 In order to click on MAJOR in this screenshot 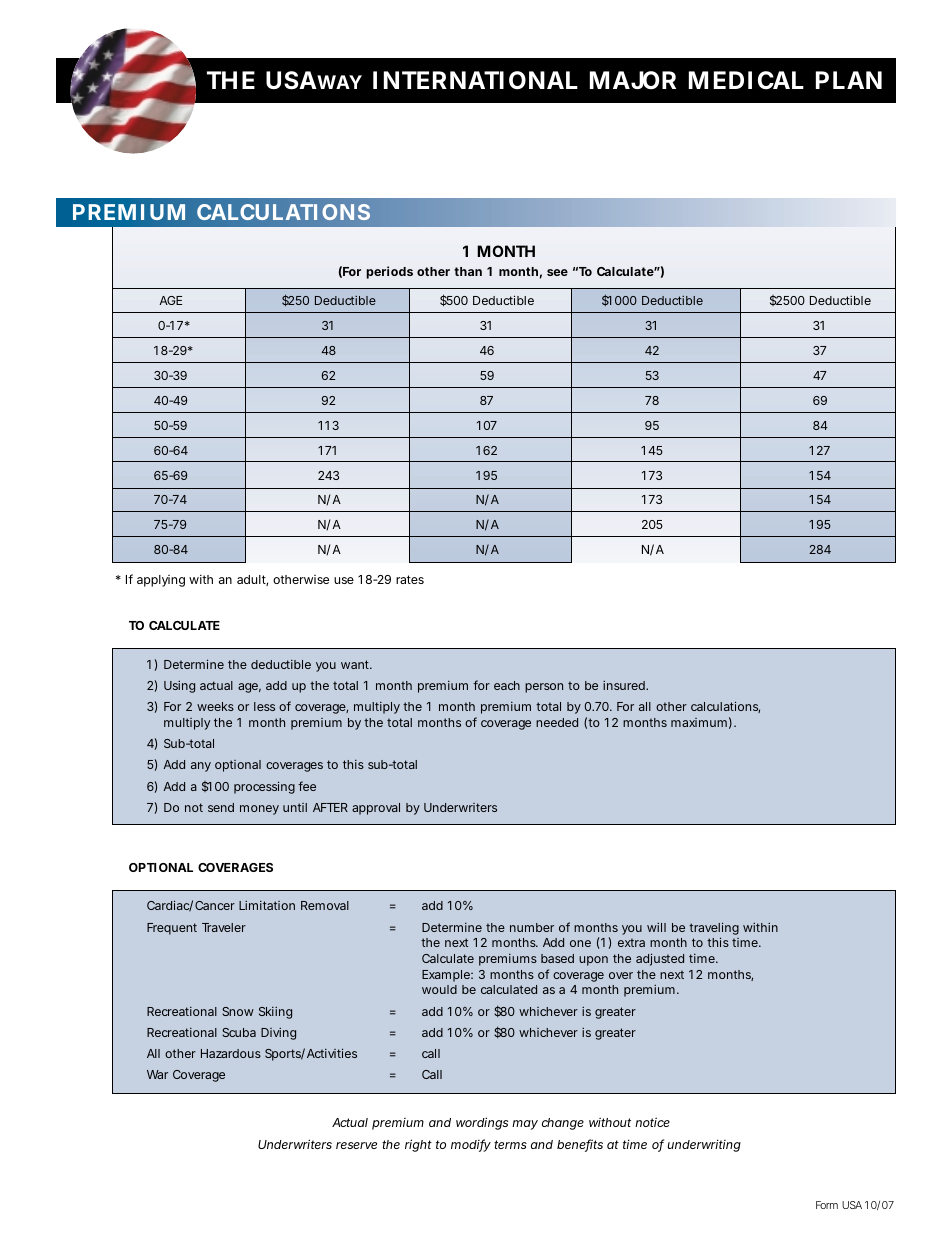, I will do `click(633, 80)`.
